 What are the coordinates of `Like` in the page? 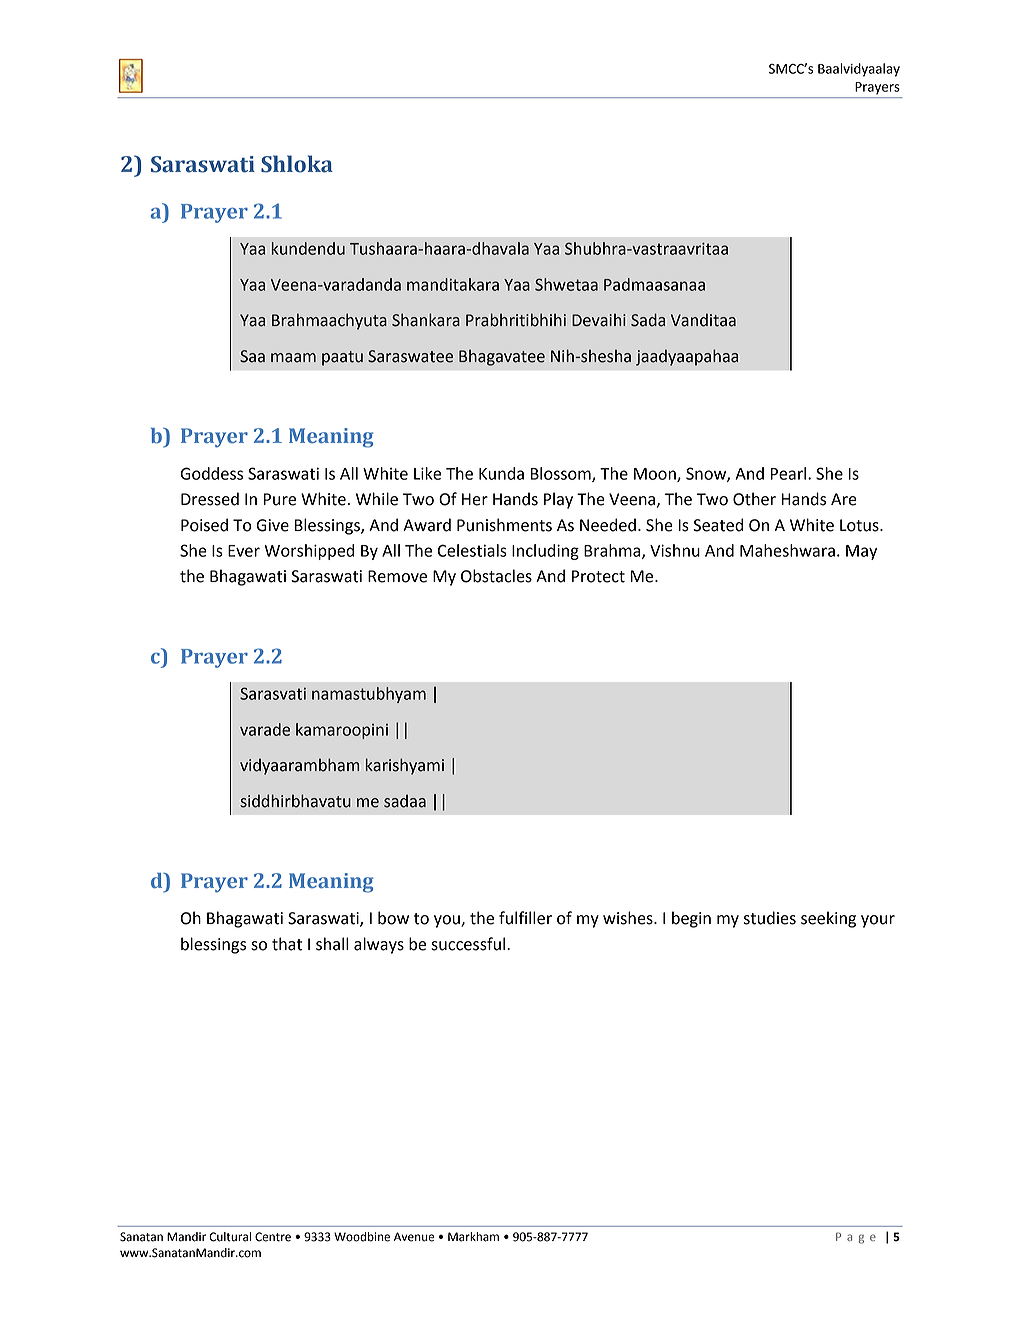 It's located at (427, 473).
